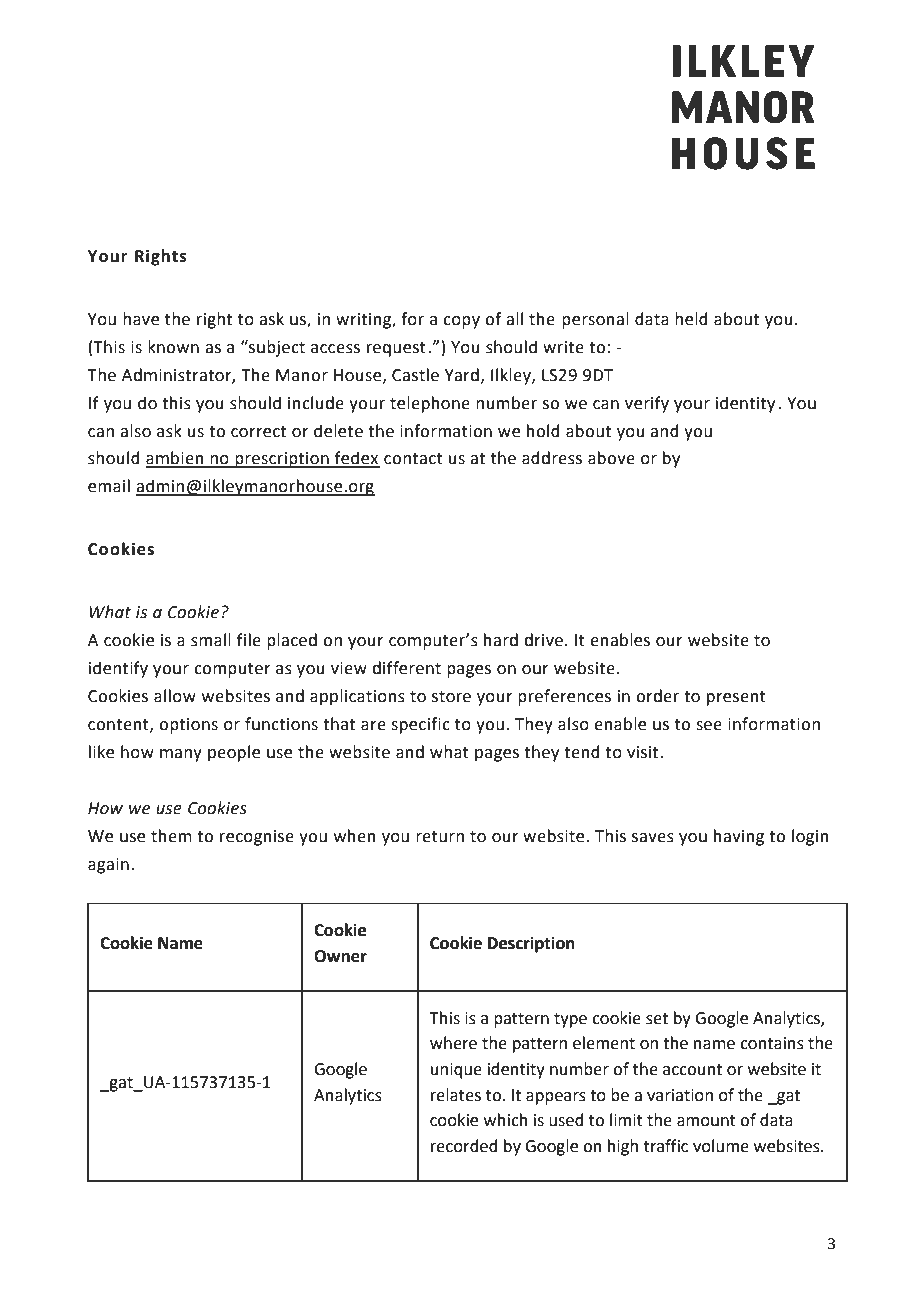 This image has height=1308, width=924. What do you see at coordinates (340, 956) in the image?
I see `Owner` at bounding box center [340, 956].
